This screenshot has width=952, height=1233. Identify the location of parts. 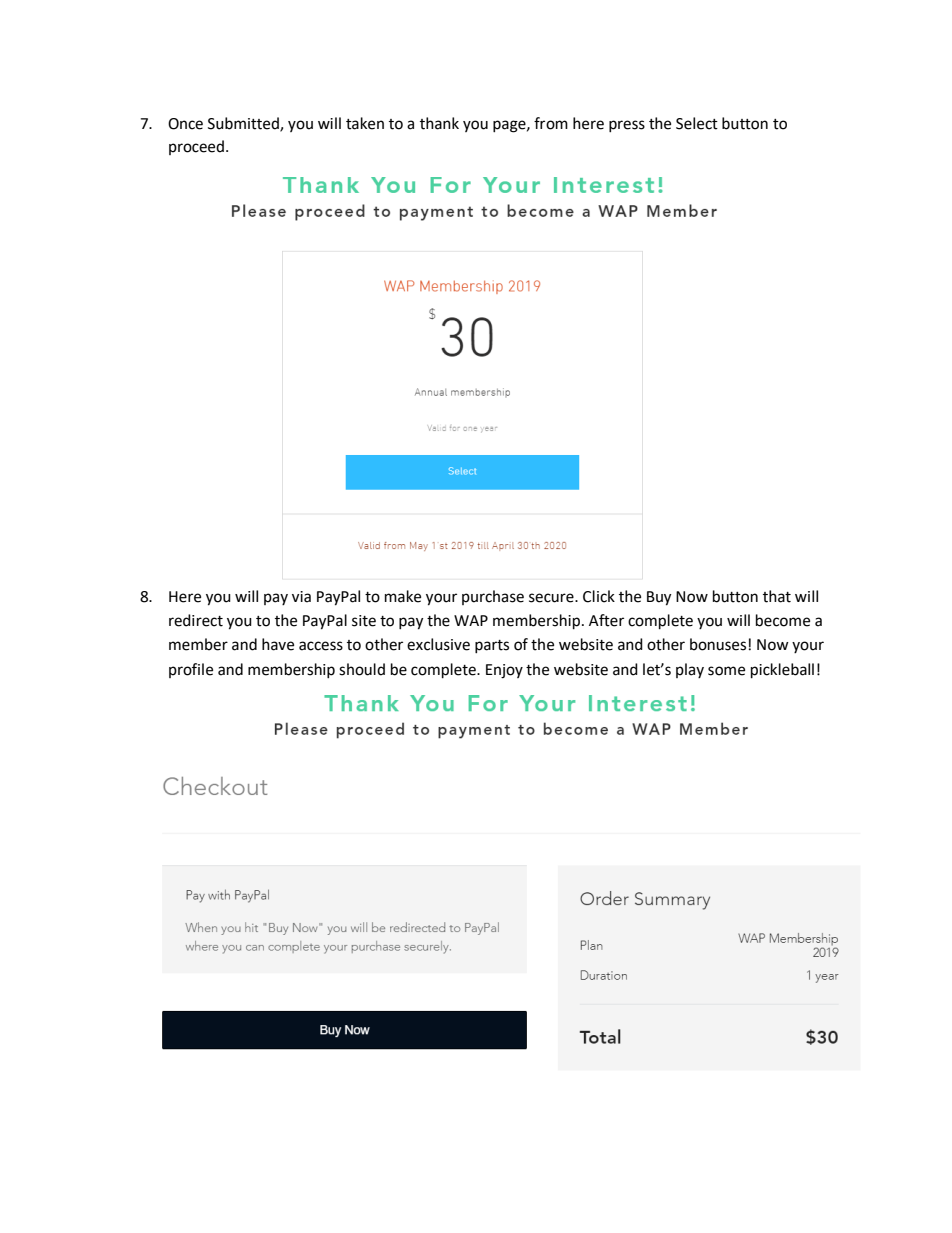
(492, 646).
